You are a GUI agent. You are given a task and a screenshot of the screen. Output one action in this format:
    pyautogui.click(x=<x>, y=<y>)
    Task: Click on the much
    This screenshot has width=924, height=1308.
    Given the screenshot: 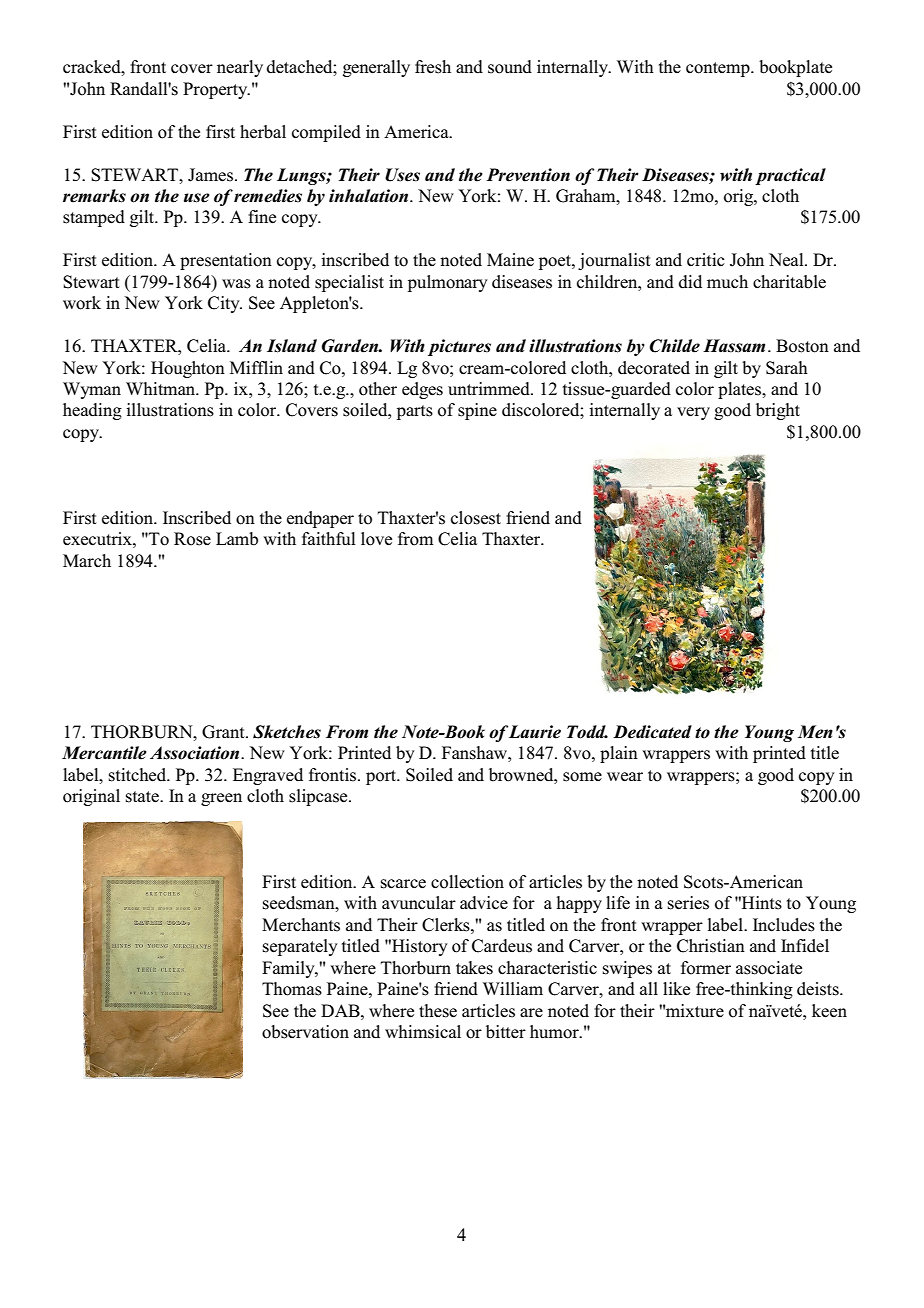 What is the action you would take?
    pyautogui.click(x=727, y=282)
